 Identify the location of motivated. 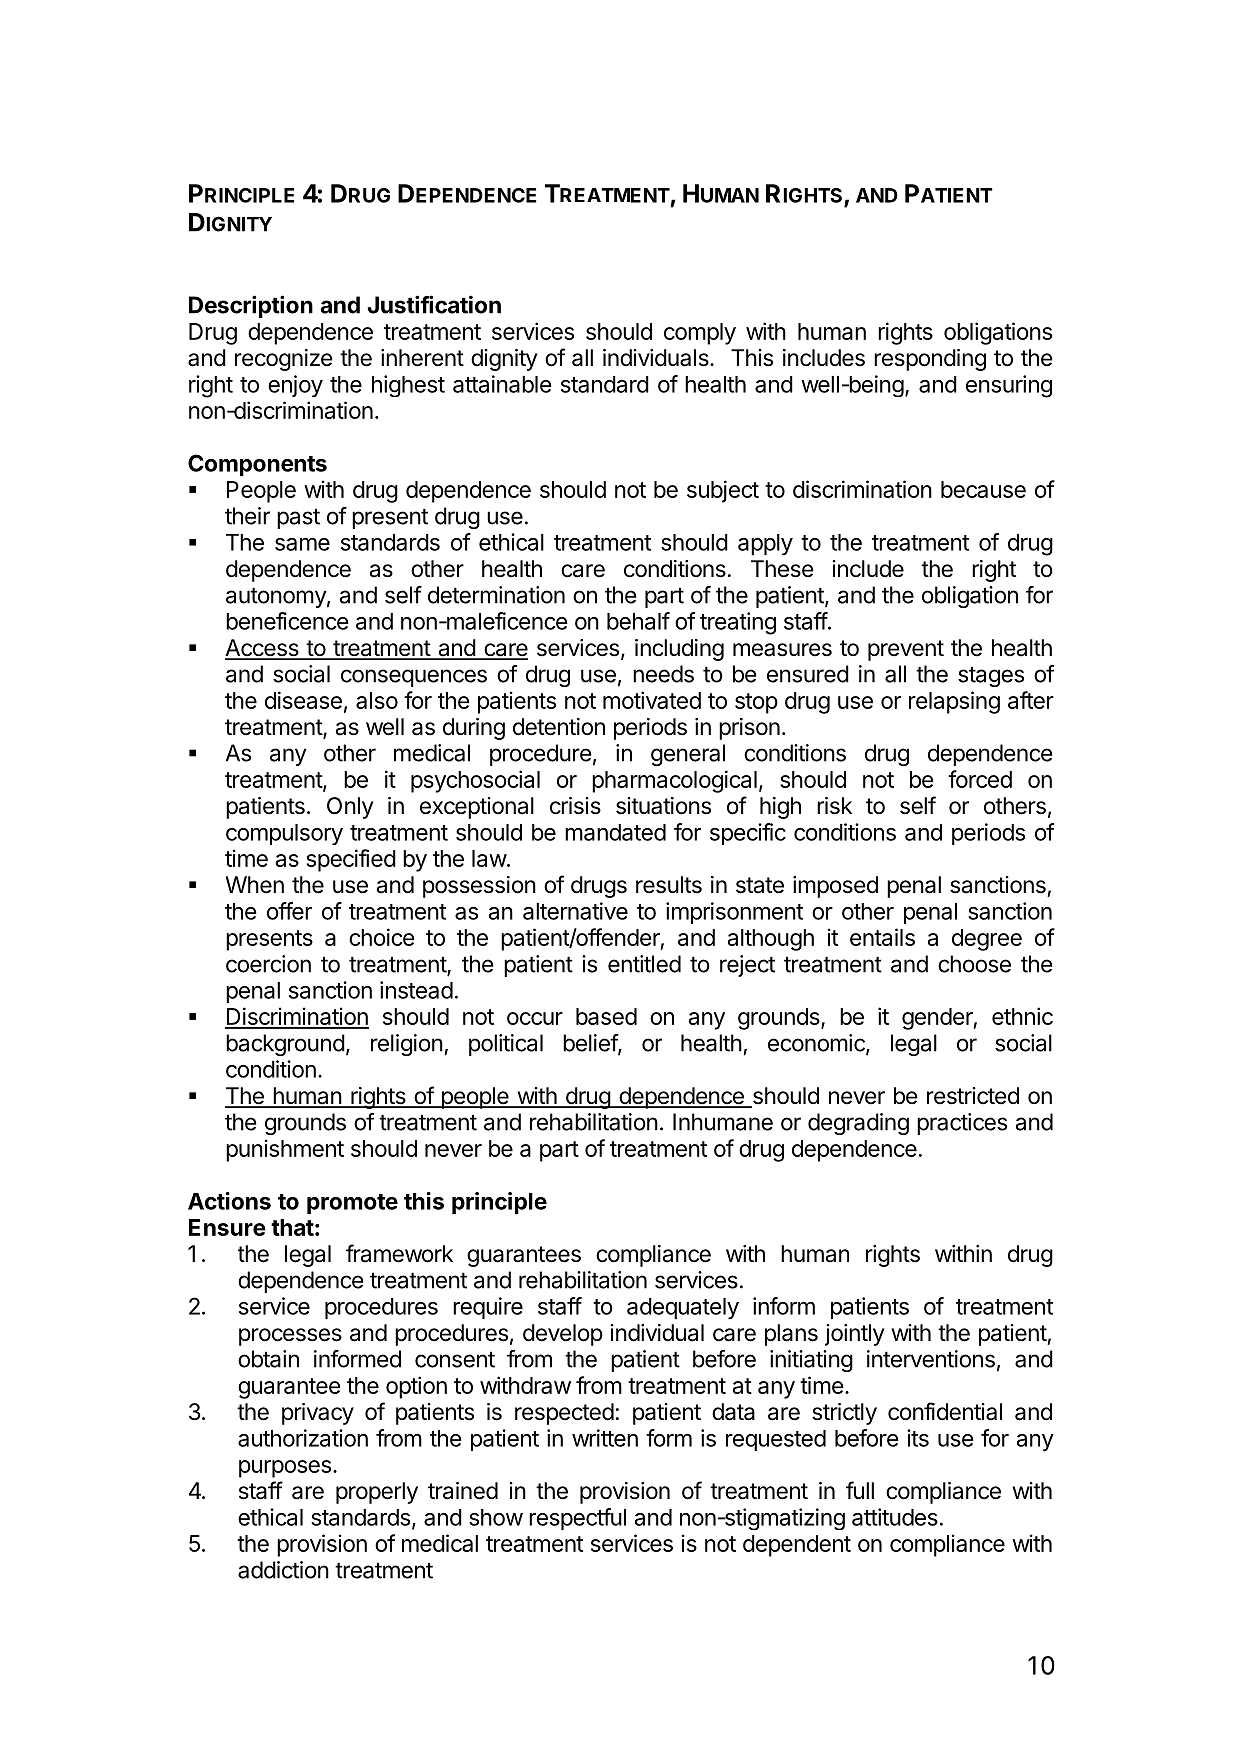
(652, 700).
